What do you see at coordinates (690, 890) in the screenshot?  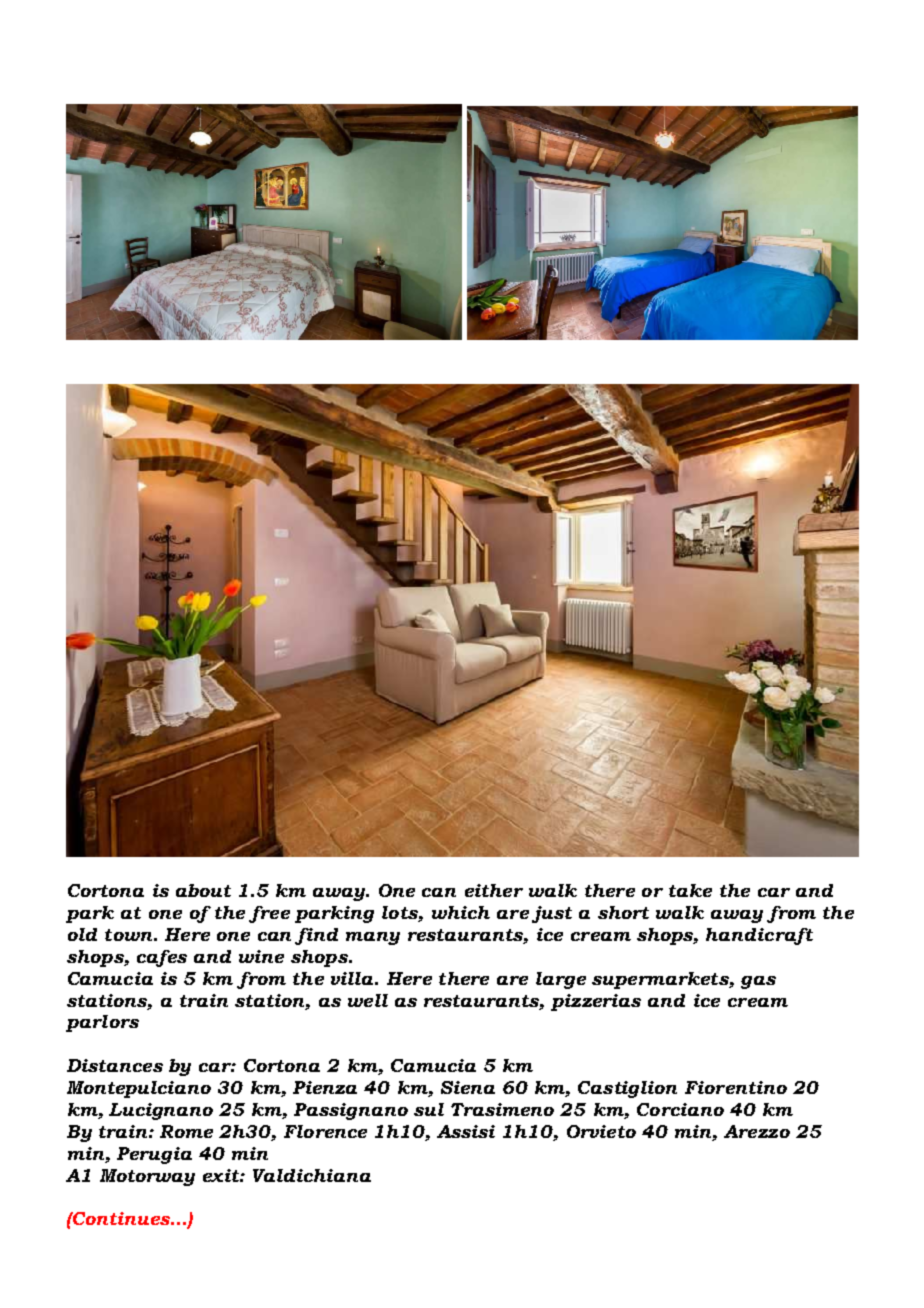 I see `take` at bounding box center [690, 890].
